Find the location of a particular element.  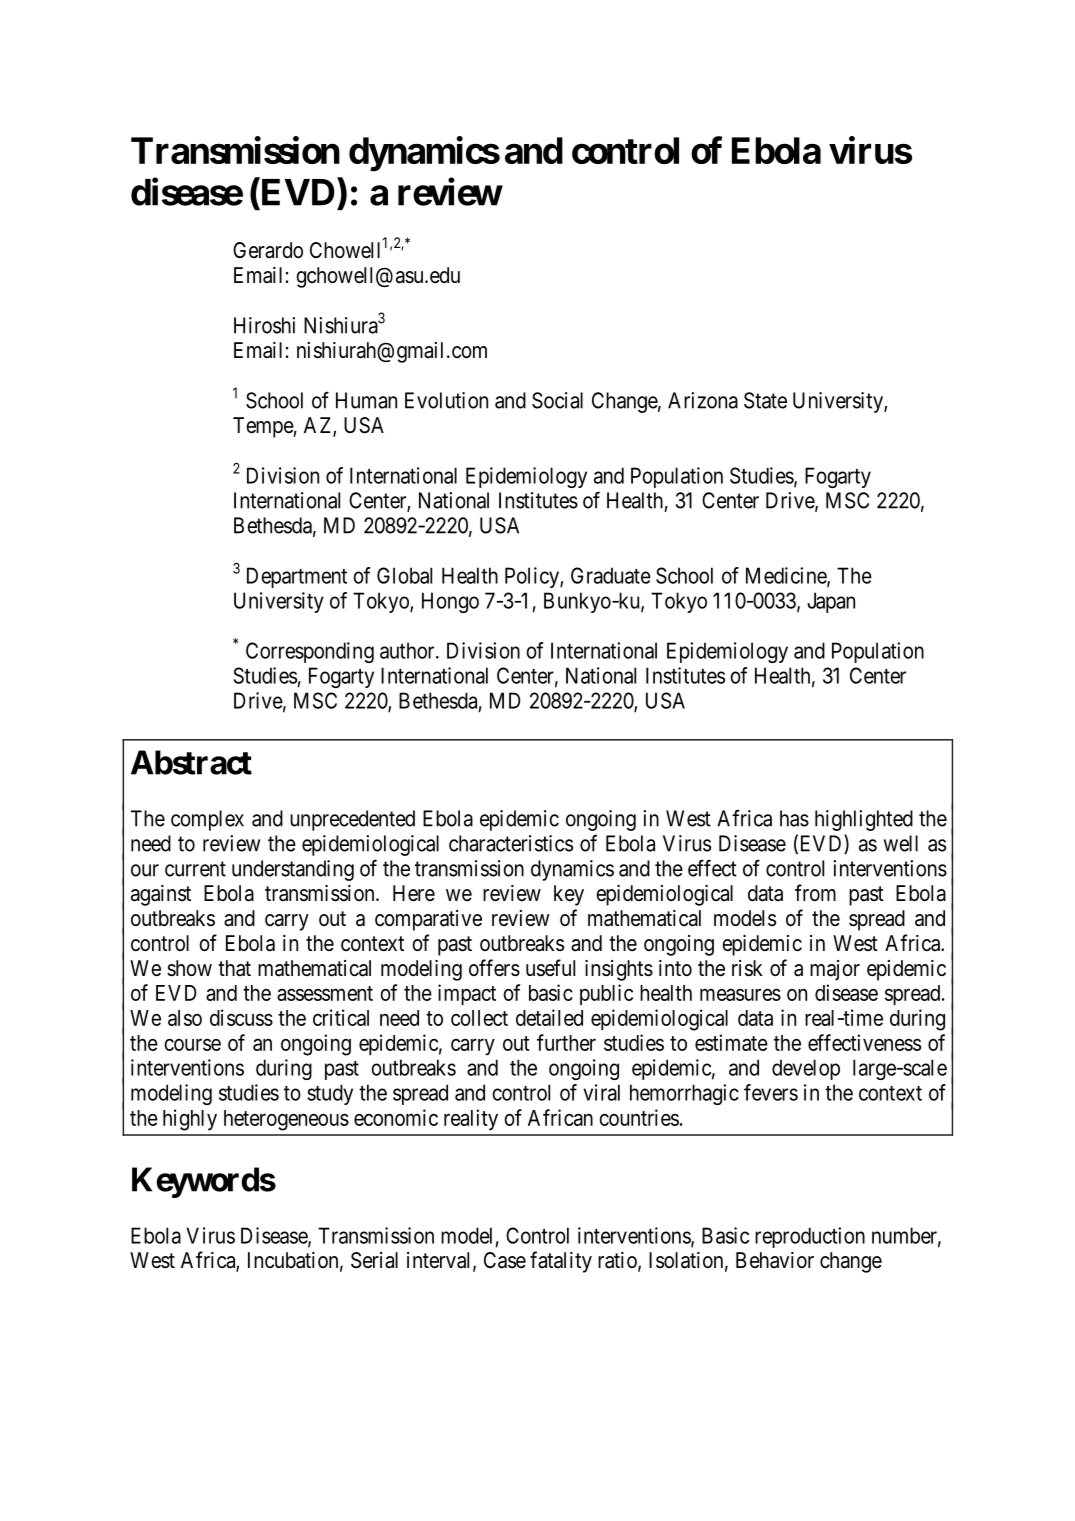

characteristics is located at coordinates (511, 843).
